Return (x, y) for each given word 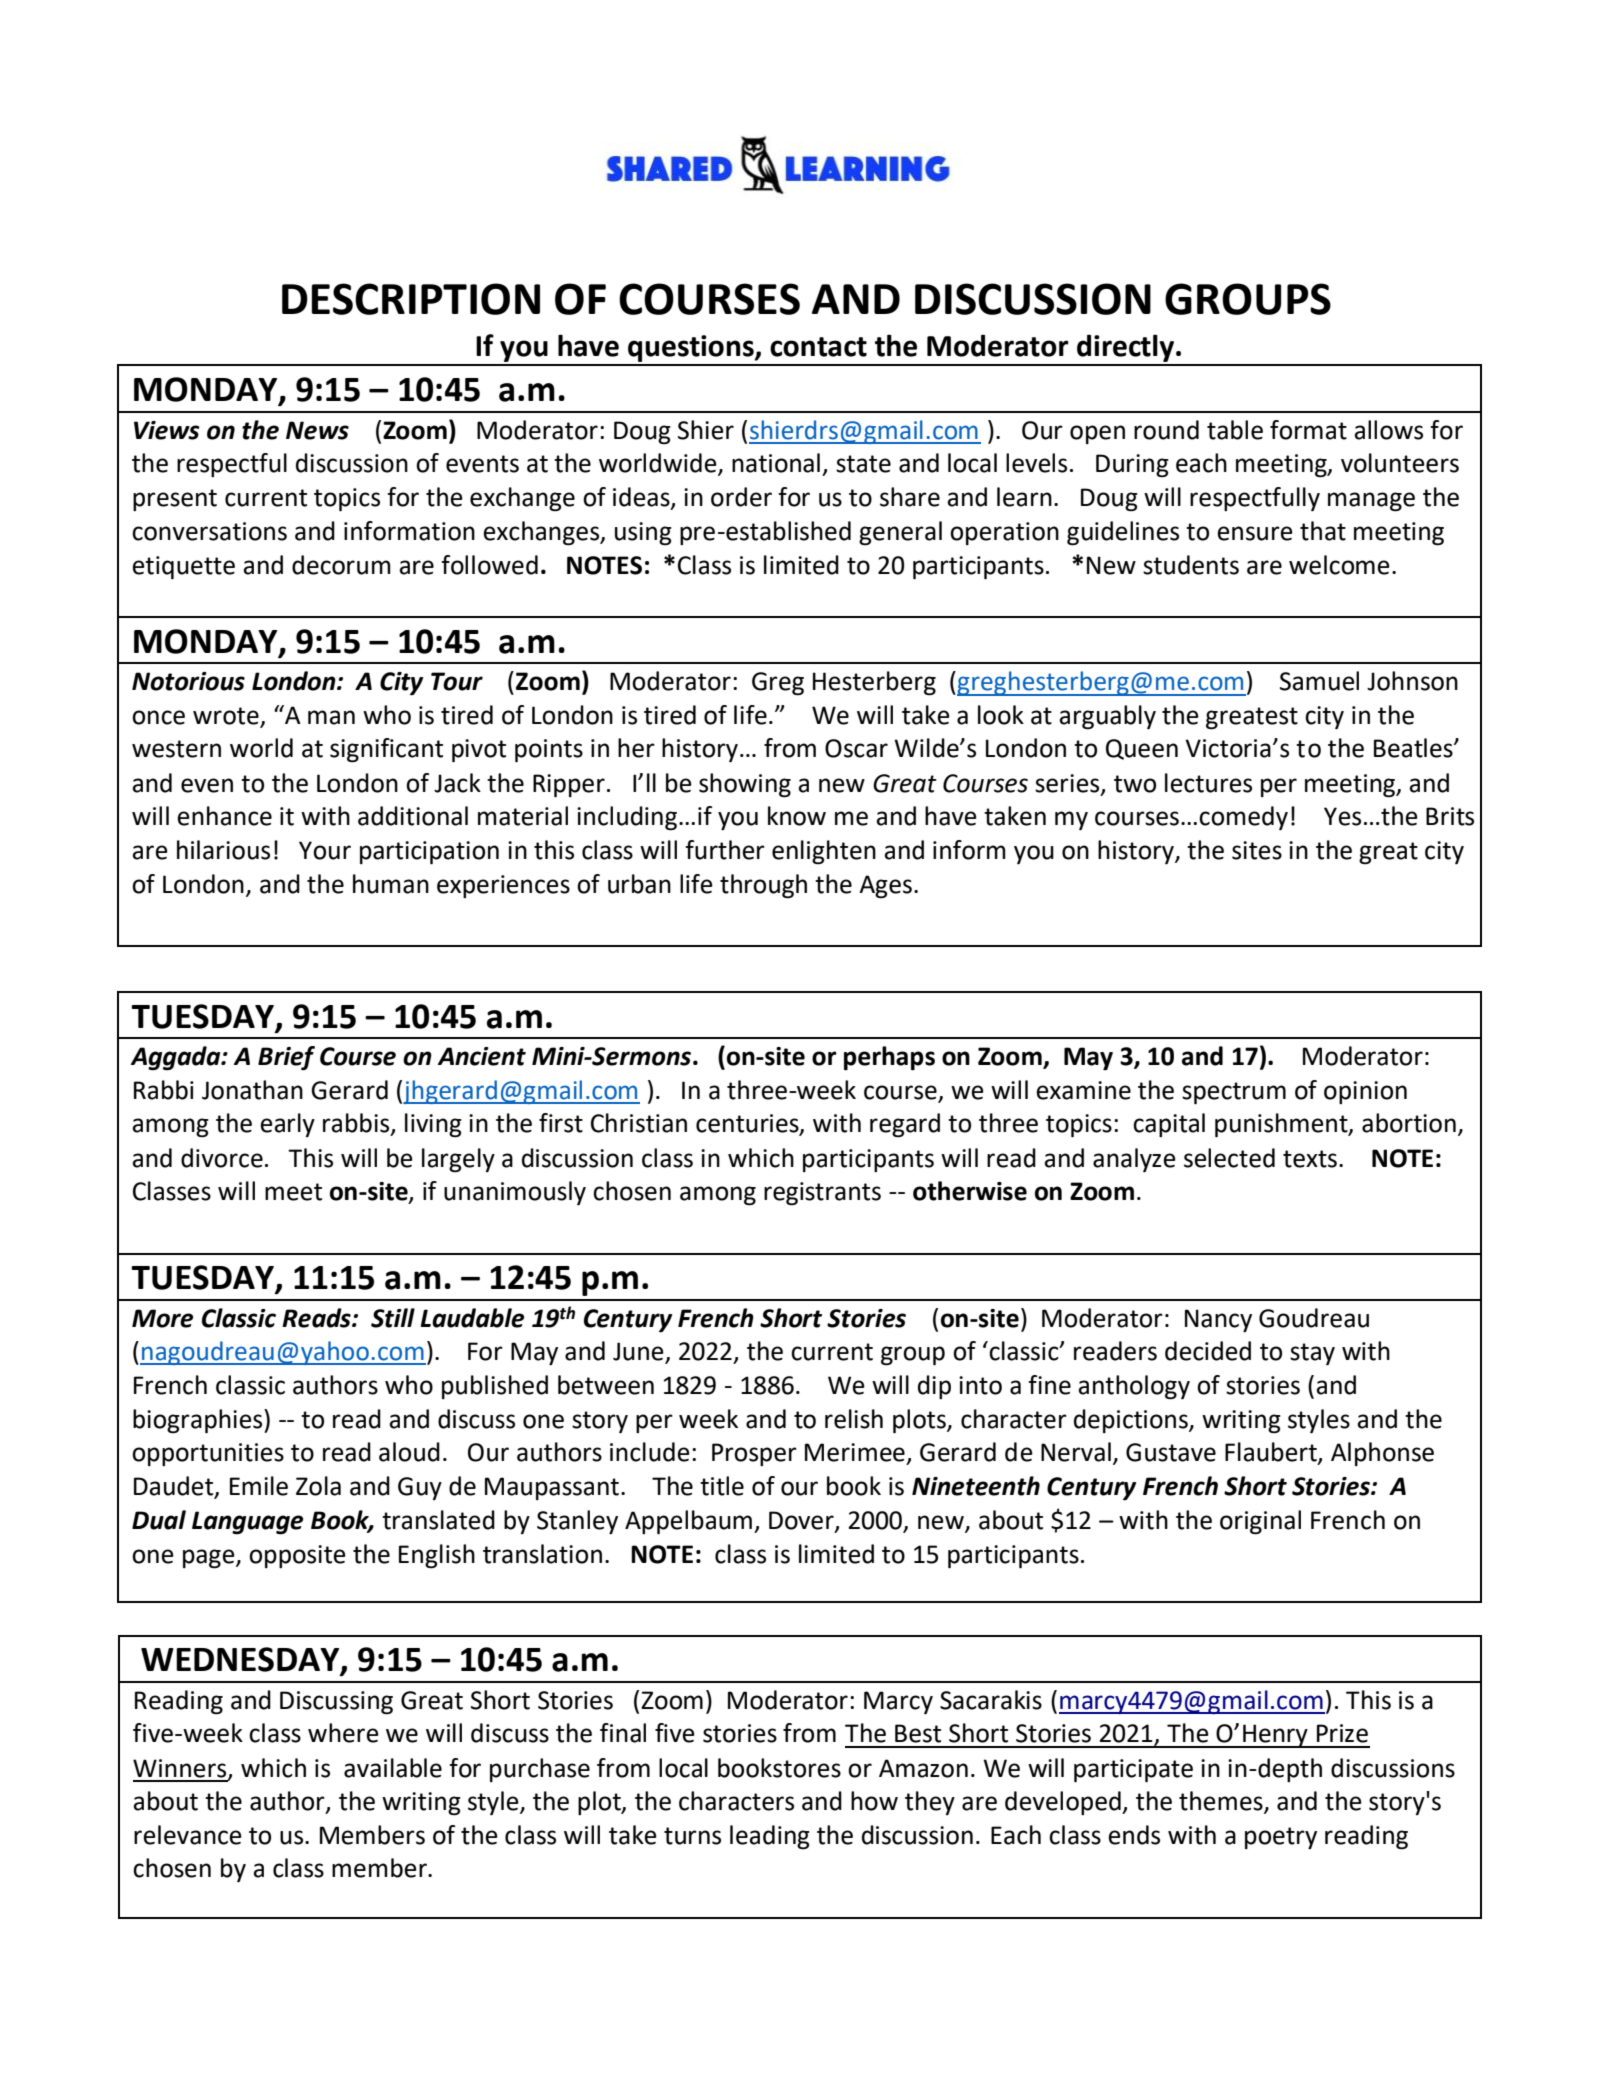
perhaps (889, 1058)
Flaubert (1272, 1453)
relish (854, 1419)
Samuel (1319, 681)
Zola (318, 1486)
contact (818, 347)
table (1235, 430)
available (393, 1768)
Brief (286, 1058)
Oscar (856, 748)
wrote (227, 717)
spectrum (1234, 1093)
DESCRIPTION (411, 299)
